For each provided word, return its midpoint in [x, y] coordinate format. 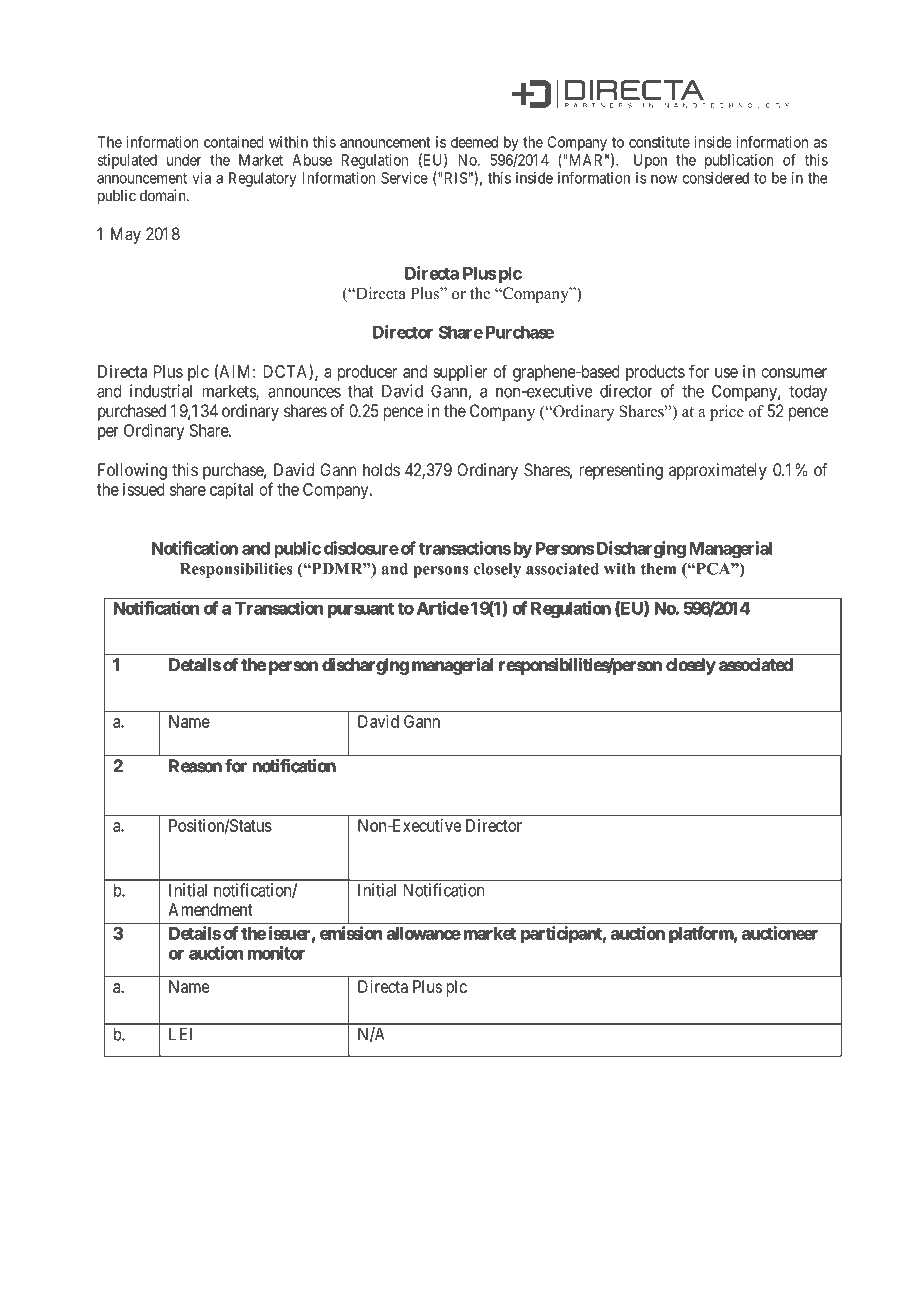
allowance [424, 933]
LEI [180, 1034]
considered [716, 178]
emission [351, 933]
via [201, 178]
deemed [474, 142]
